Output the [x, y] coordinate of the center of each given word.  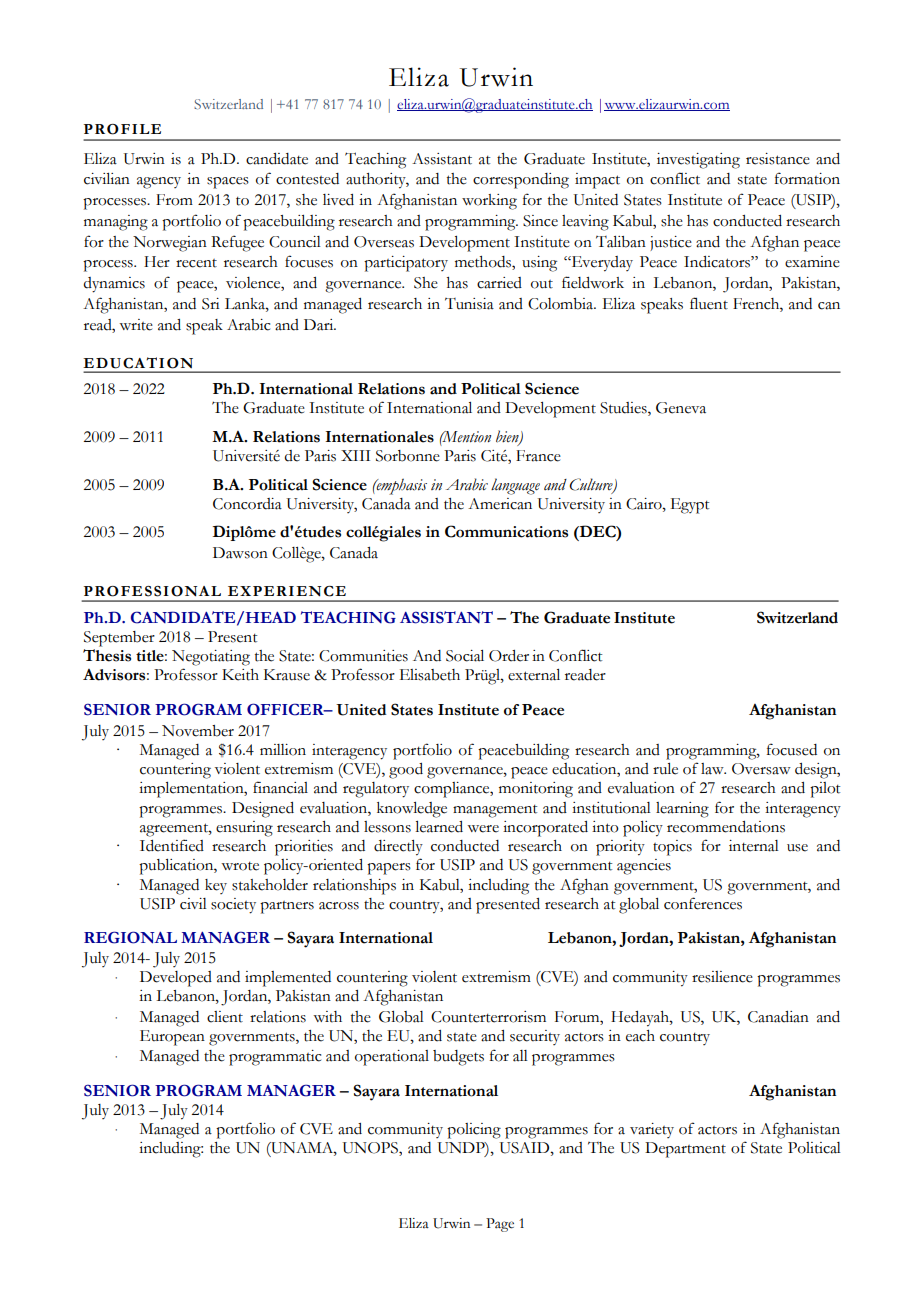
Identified [172, 845]
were [483, 829]
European [172, 1038]
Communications [506, 531]
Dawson [240, 553]
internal [754, 846]
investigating [698, 161]
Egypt [690, 506]
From [174, 200]
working [489, 202]
